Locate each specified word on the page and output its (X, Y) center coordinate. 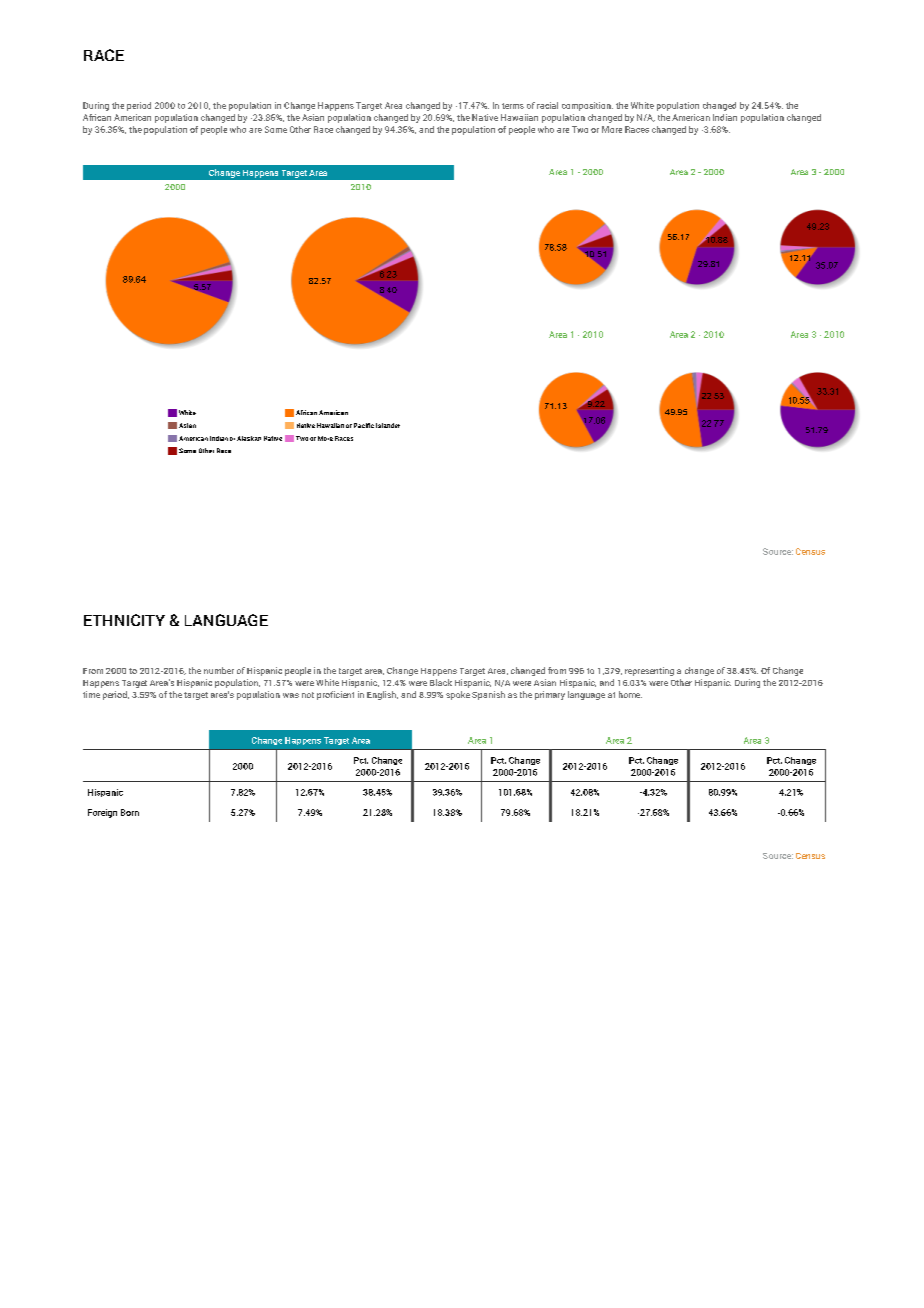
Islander (388, 425)
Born (130, 812)
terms (513, 106)
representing (649, 671)
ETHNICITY (124, 620)
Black (441, 682)
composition (587, 106)
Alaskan (249, 438)
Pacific (364, 425)
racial (547, 105)
